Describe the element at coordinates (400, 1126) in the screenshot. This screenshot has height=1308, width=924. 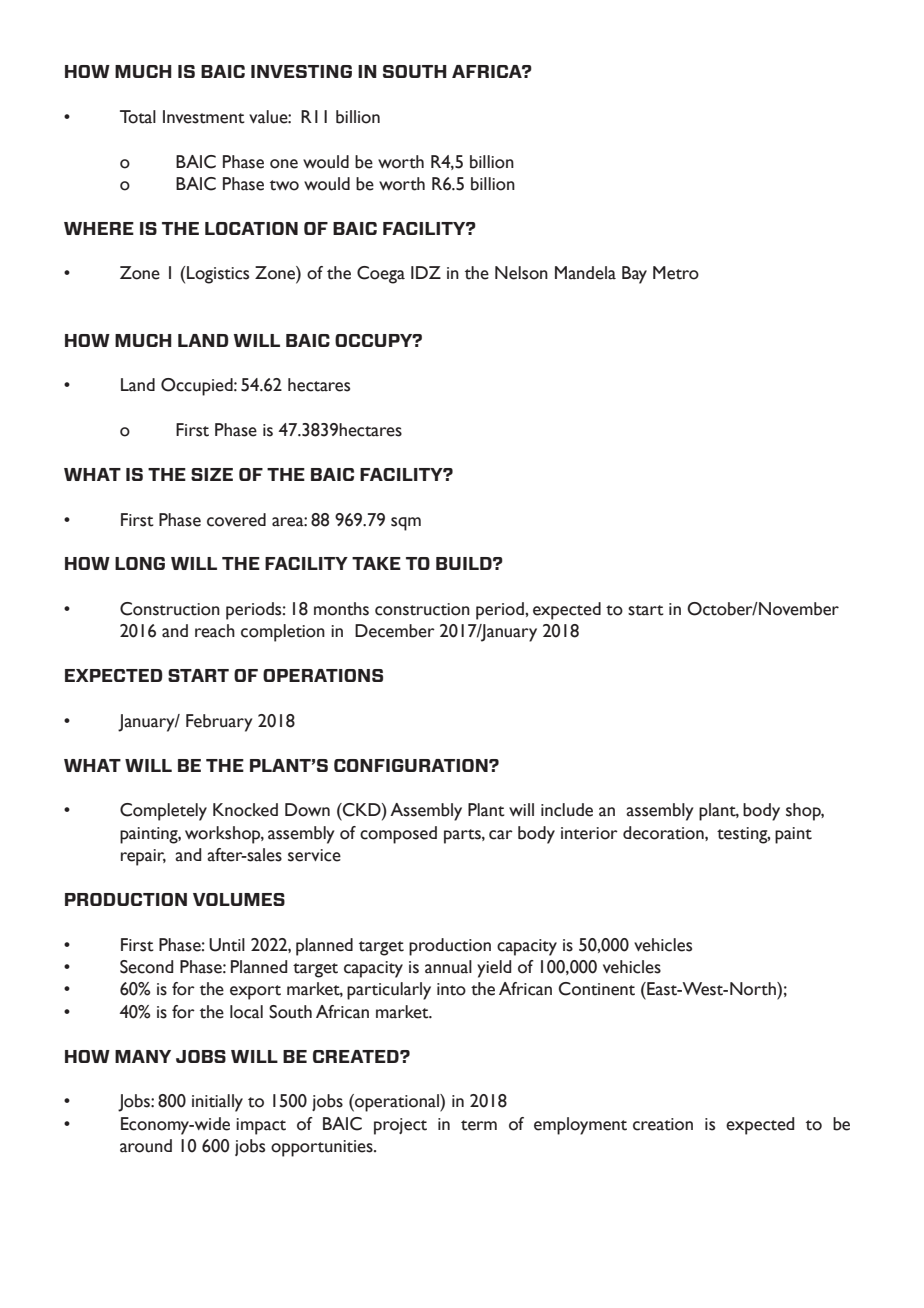
I see `project` at that location.
